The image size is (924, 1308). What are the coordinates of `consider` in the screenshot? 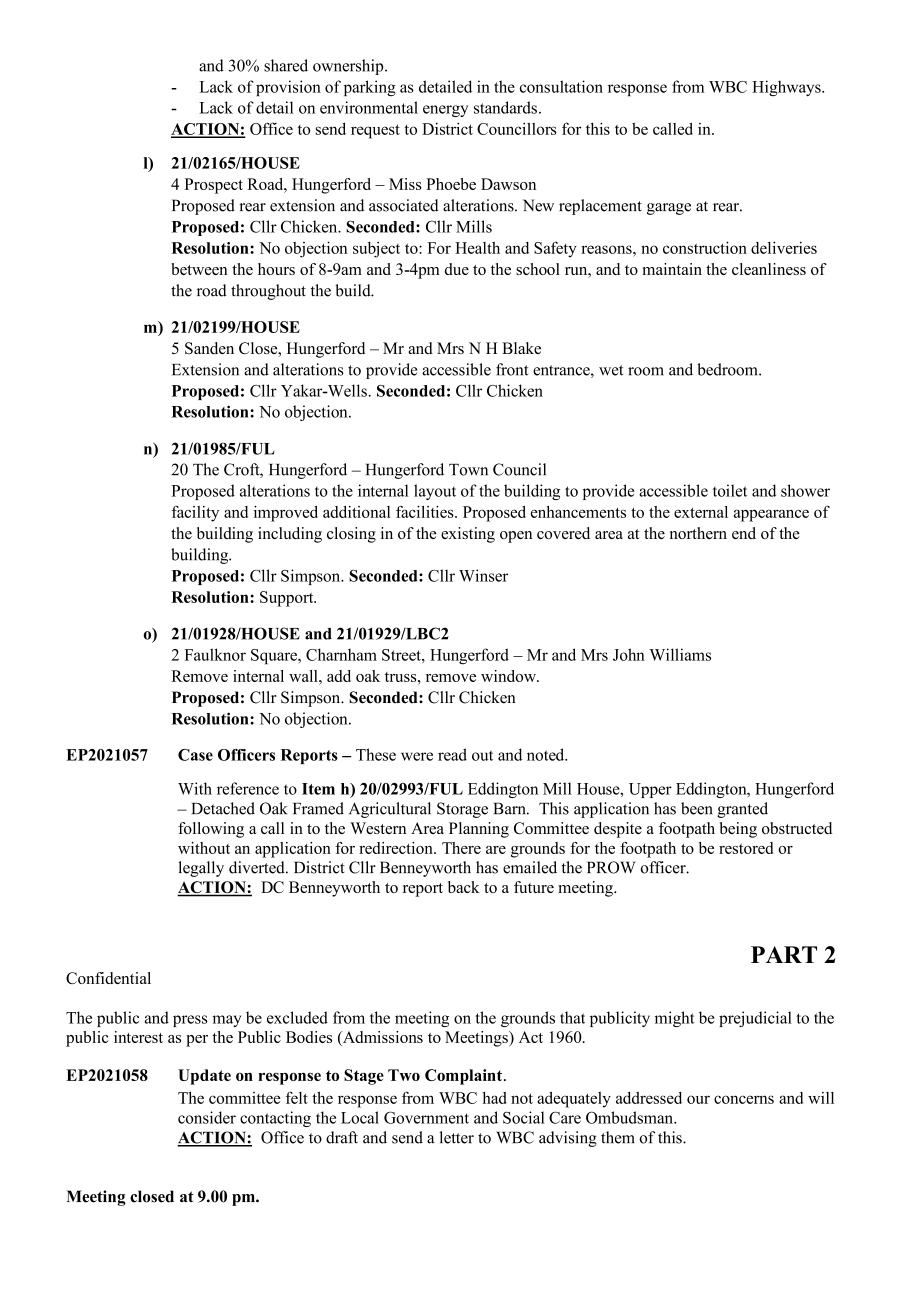 It's located at (207, 1117).
